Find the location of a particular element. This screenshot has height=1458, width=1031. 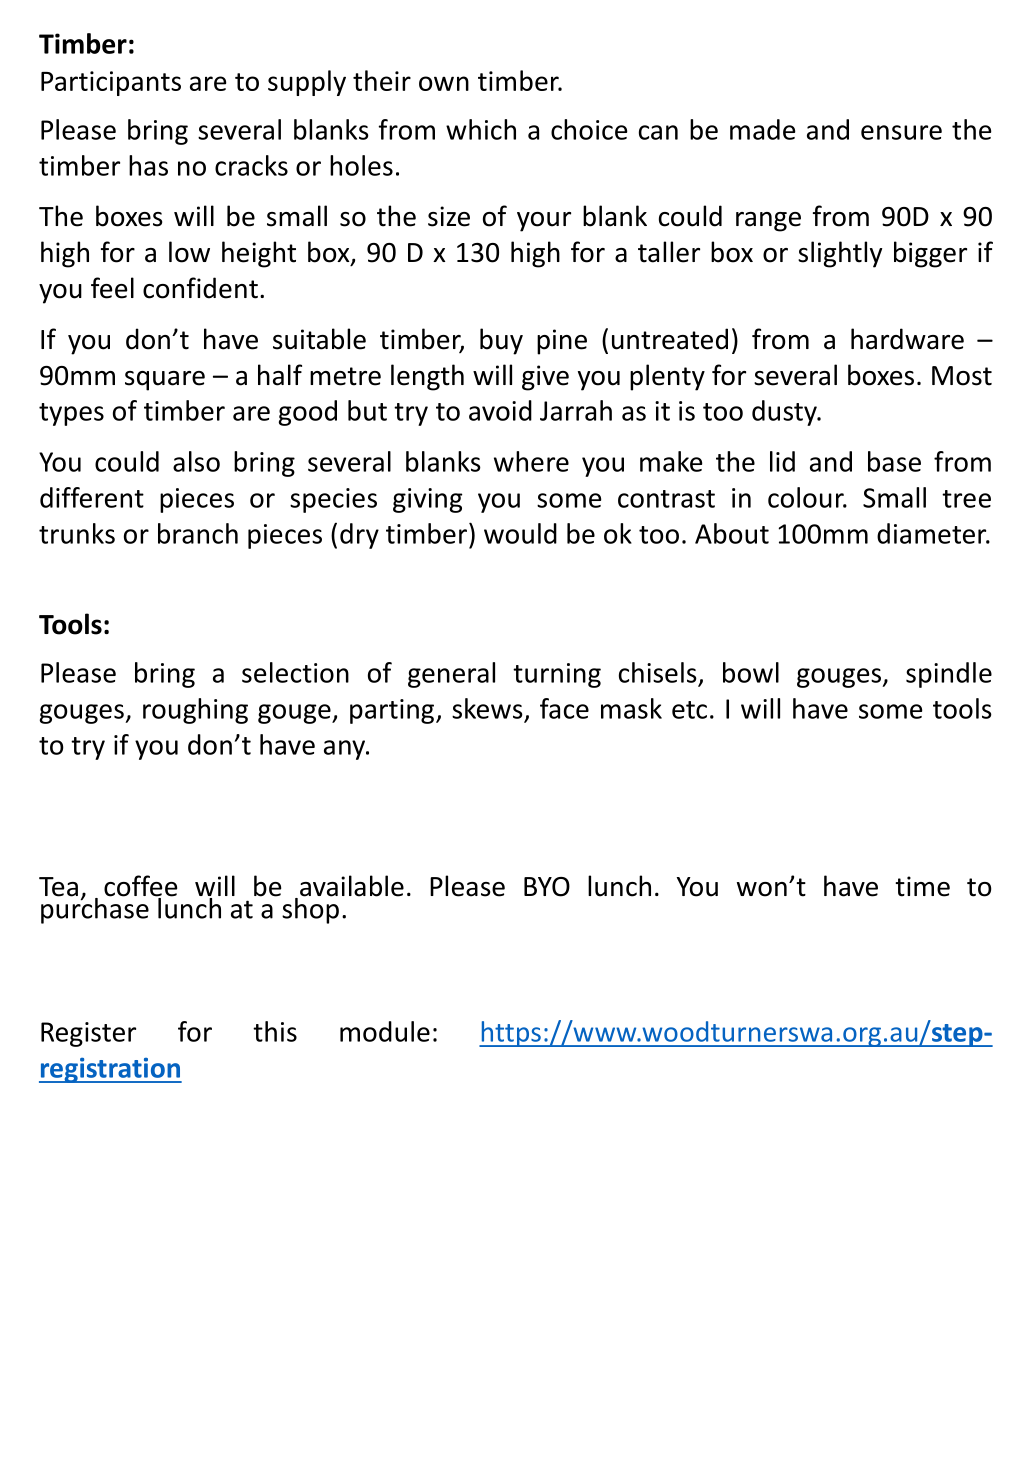

branch is located at coordinates (198, 533).
